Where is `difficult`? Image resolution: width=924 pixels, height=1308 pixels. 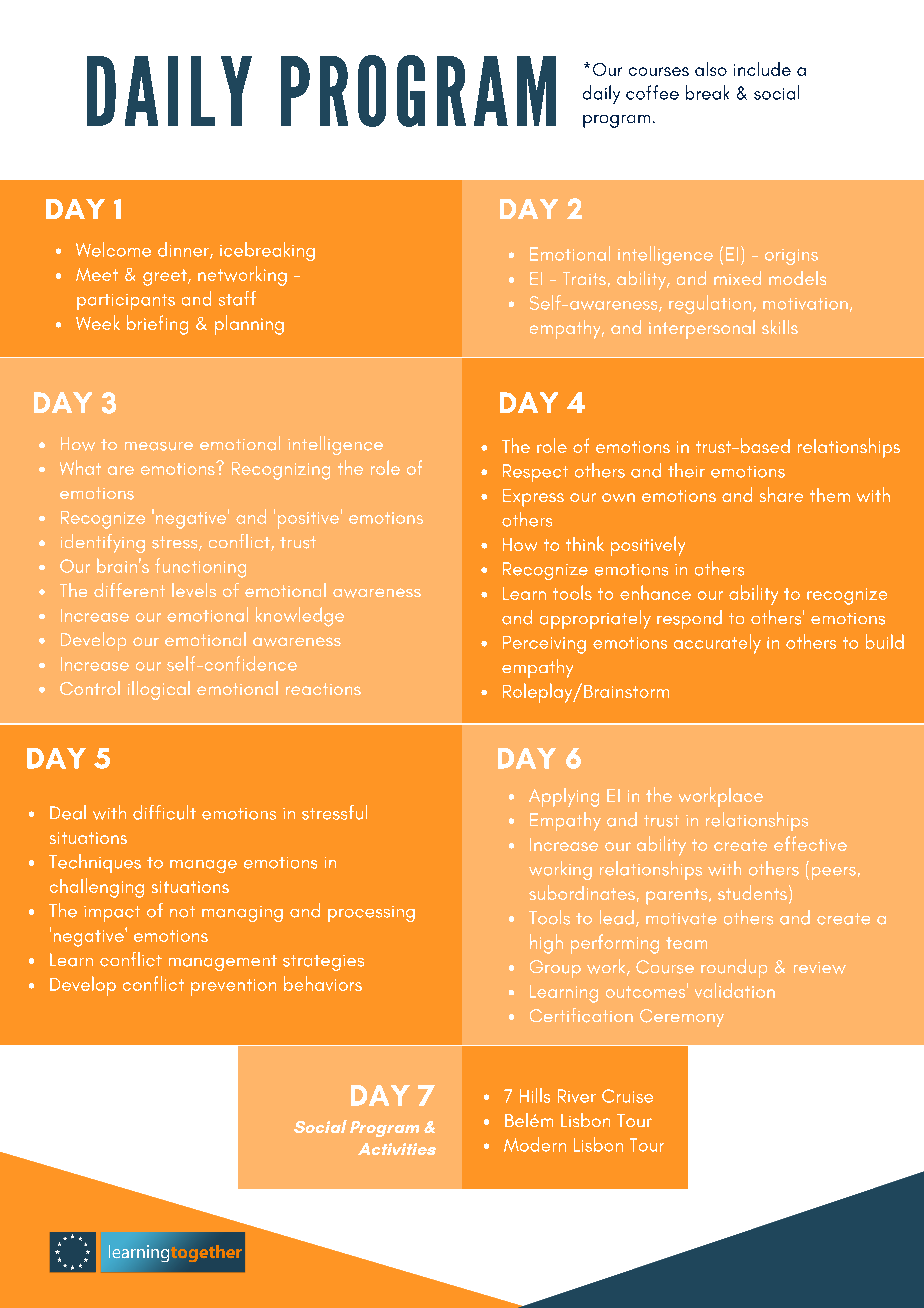 difficult is located at coordinates (164, 812).
